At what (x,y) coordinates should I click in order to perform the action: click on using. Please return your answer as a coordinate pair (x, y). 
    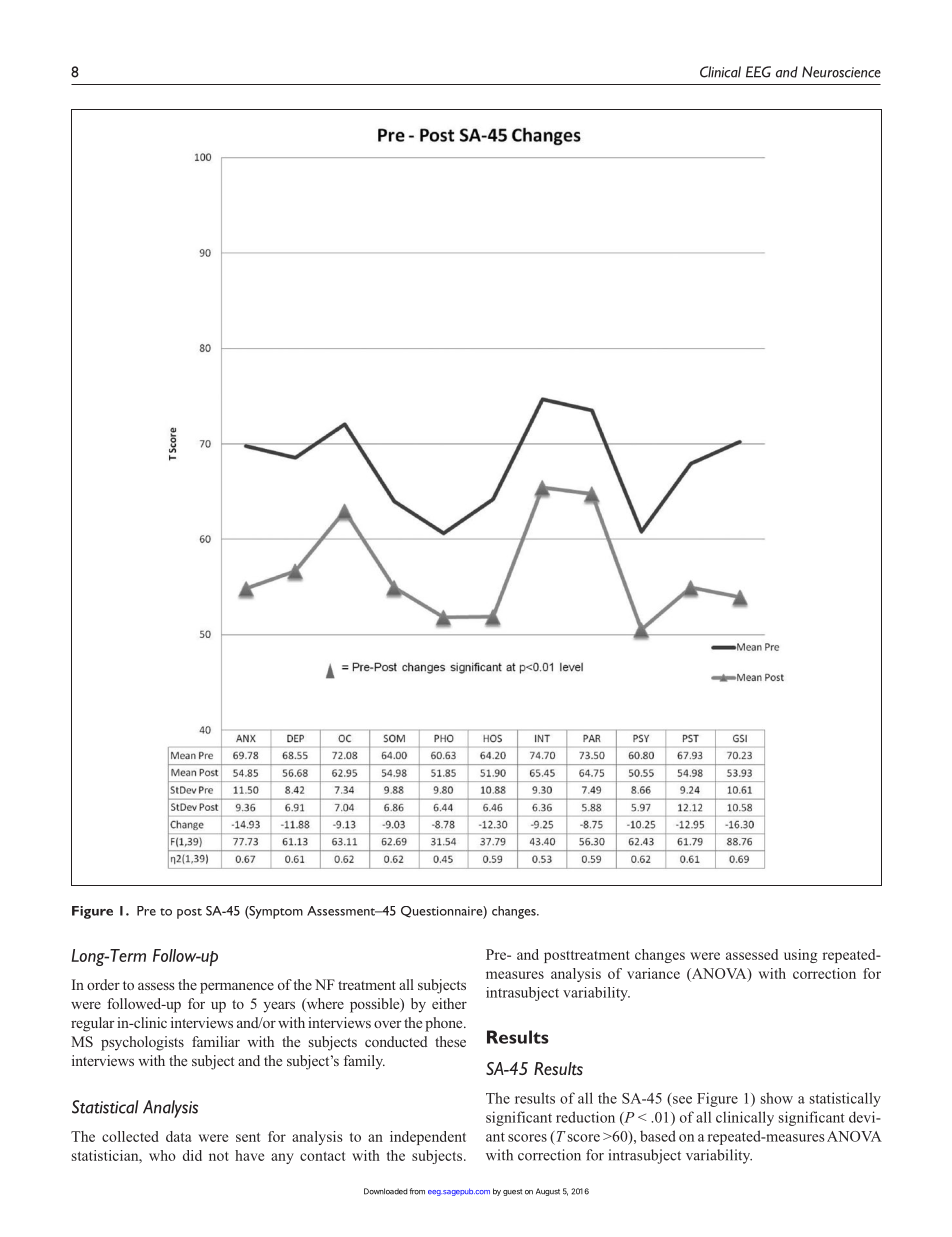
    Looking at the image, I should click on (800, 956).
